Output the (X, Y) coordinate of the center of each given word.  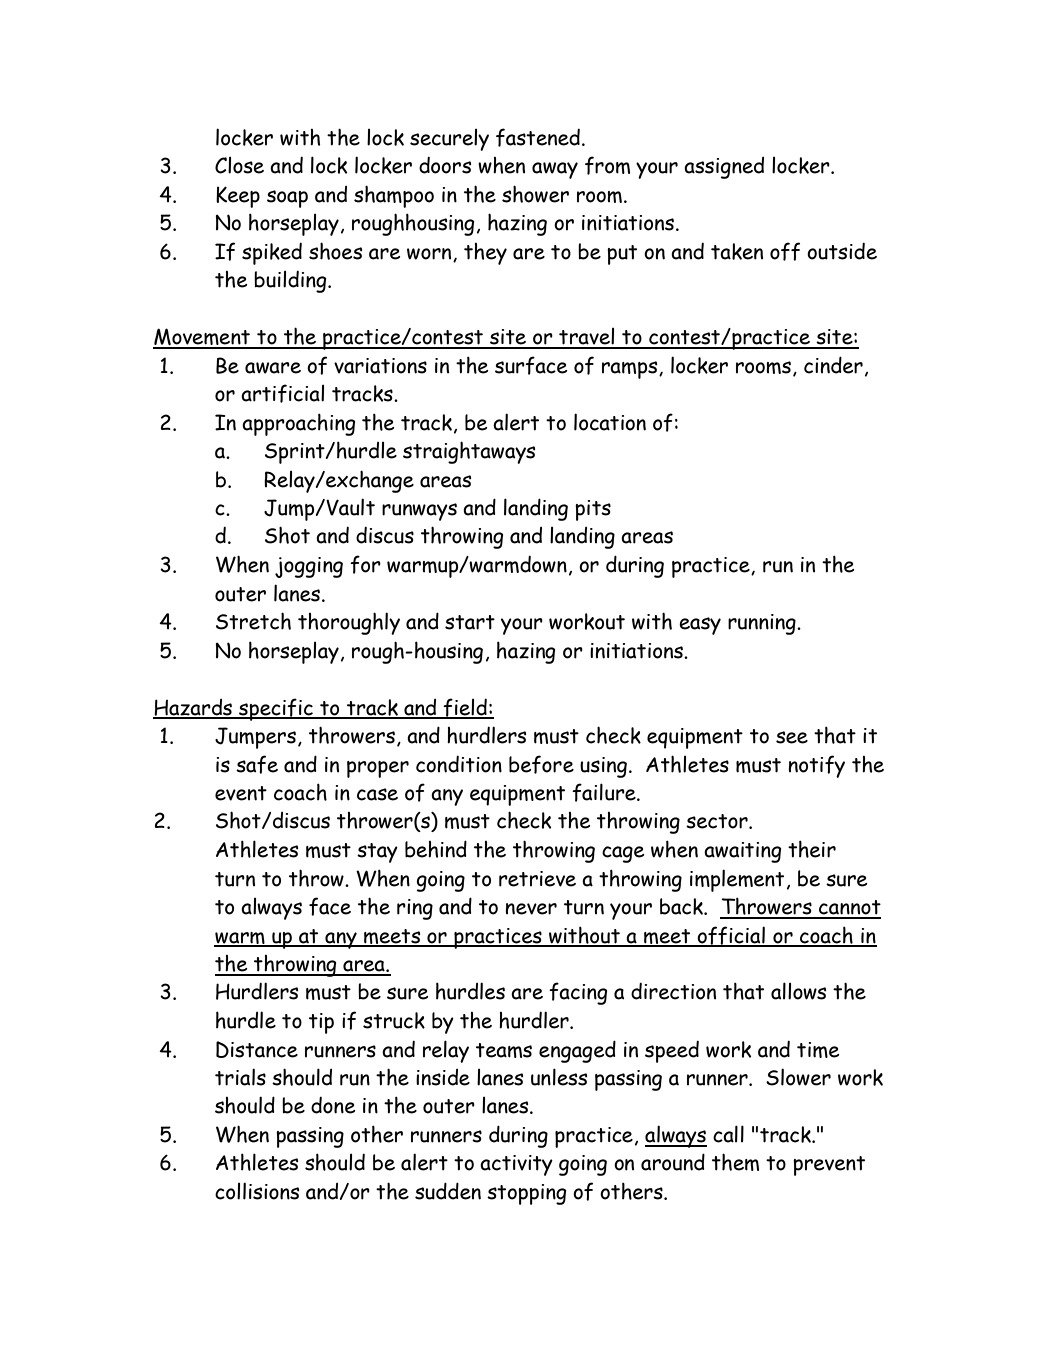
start (470, 622)
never (531, 909)
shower (535, 194)
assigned (724, 168)
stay (377, 853)
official (731, 936)
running (763, 624)
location (610, 422)
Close (239, 165)
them (735, 1162)
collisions (257, 1191)
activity (516, 1165)
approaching (298, 424)
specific (276, 709)
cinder (833, 365)
